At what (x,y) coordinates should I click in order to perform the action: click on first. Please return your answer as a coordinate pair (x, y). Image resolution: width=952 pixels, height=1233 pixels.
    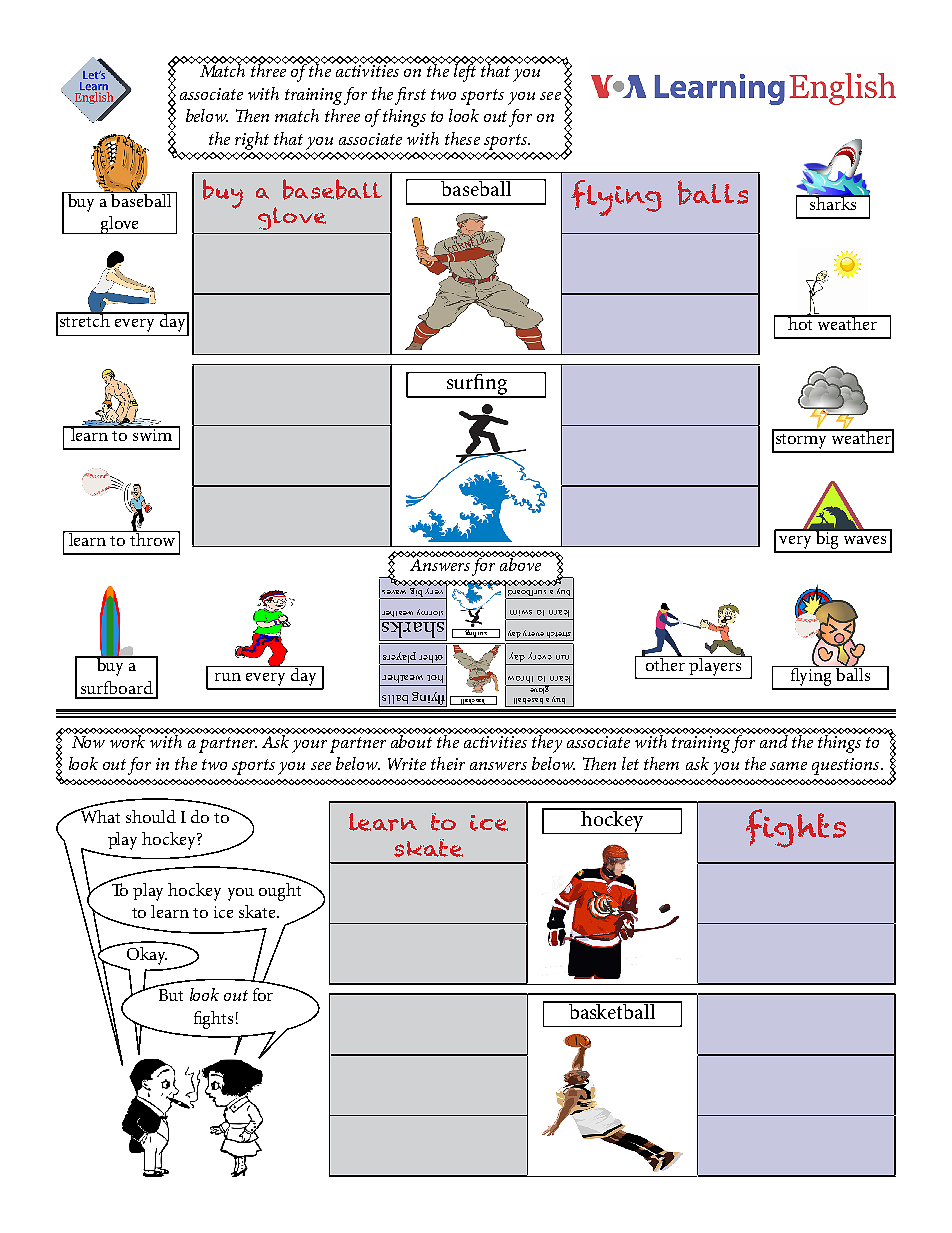
    Looking at the image, I should click on (410, 96).
